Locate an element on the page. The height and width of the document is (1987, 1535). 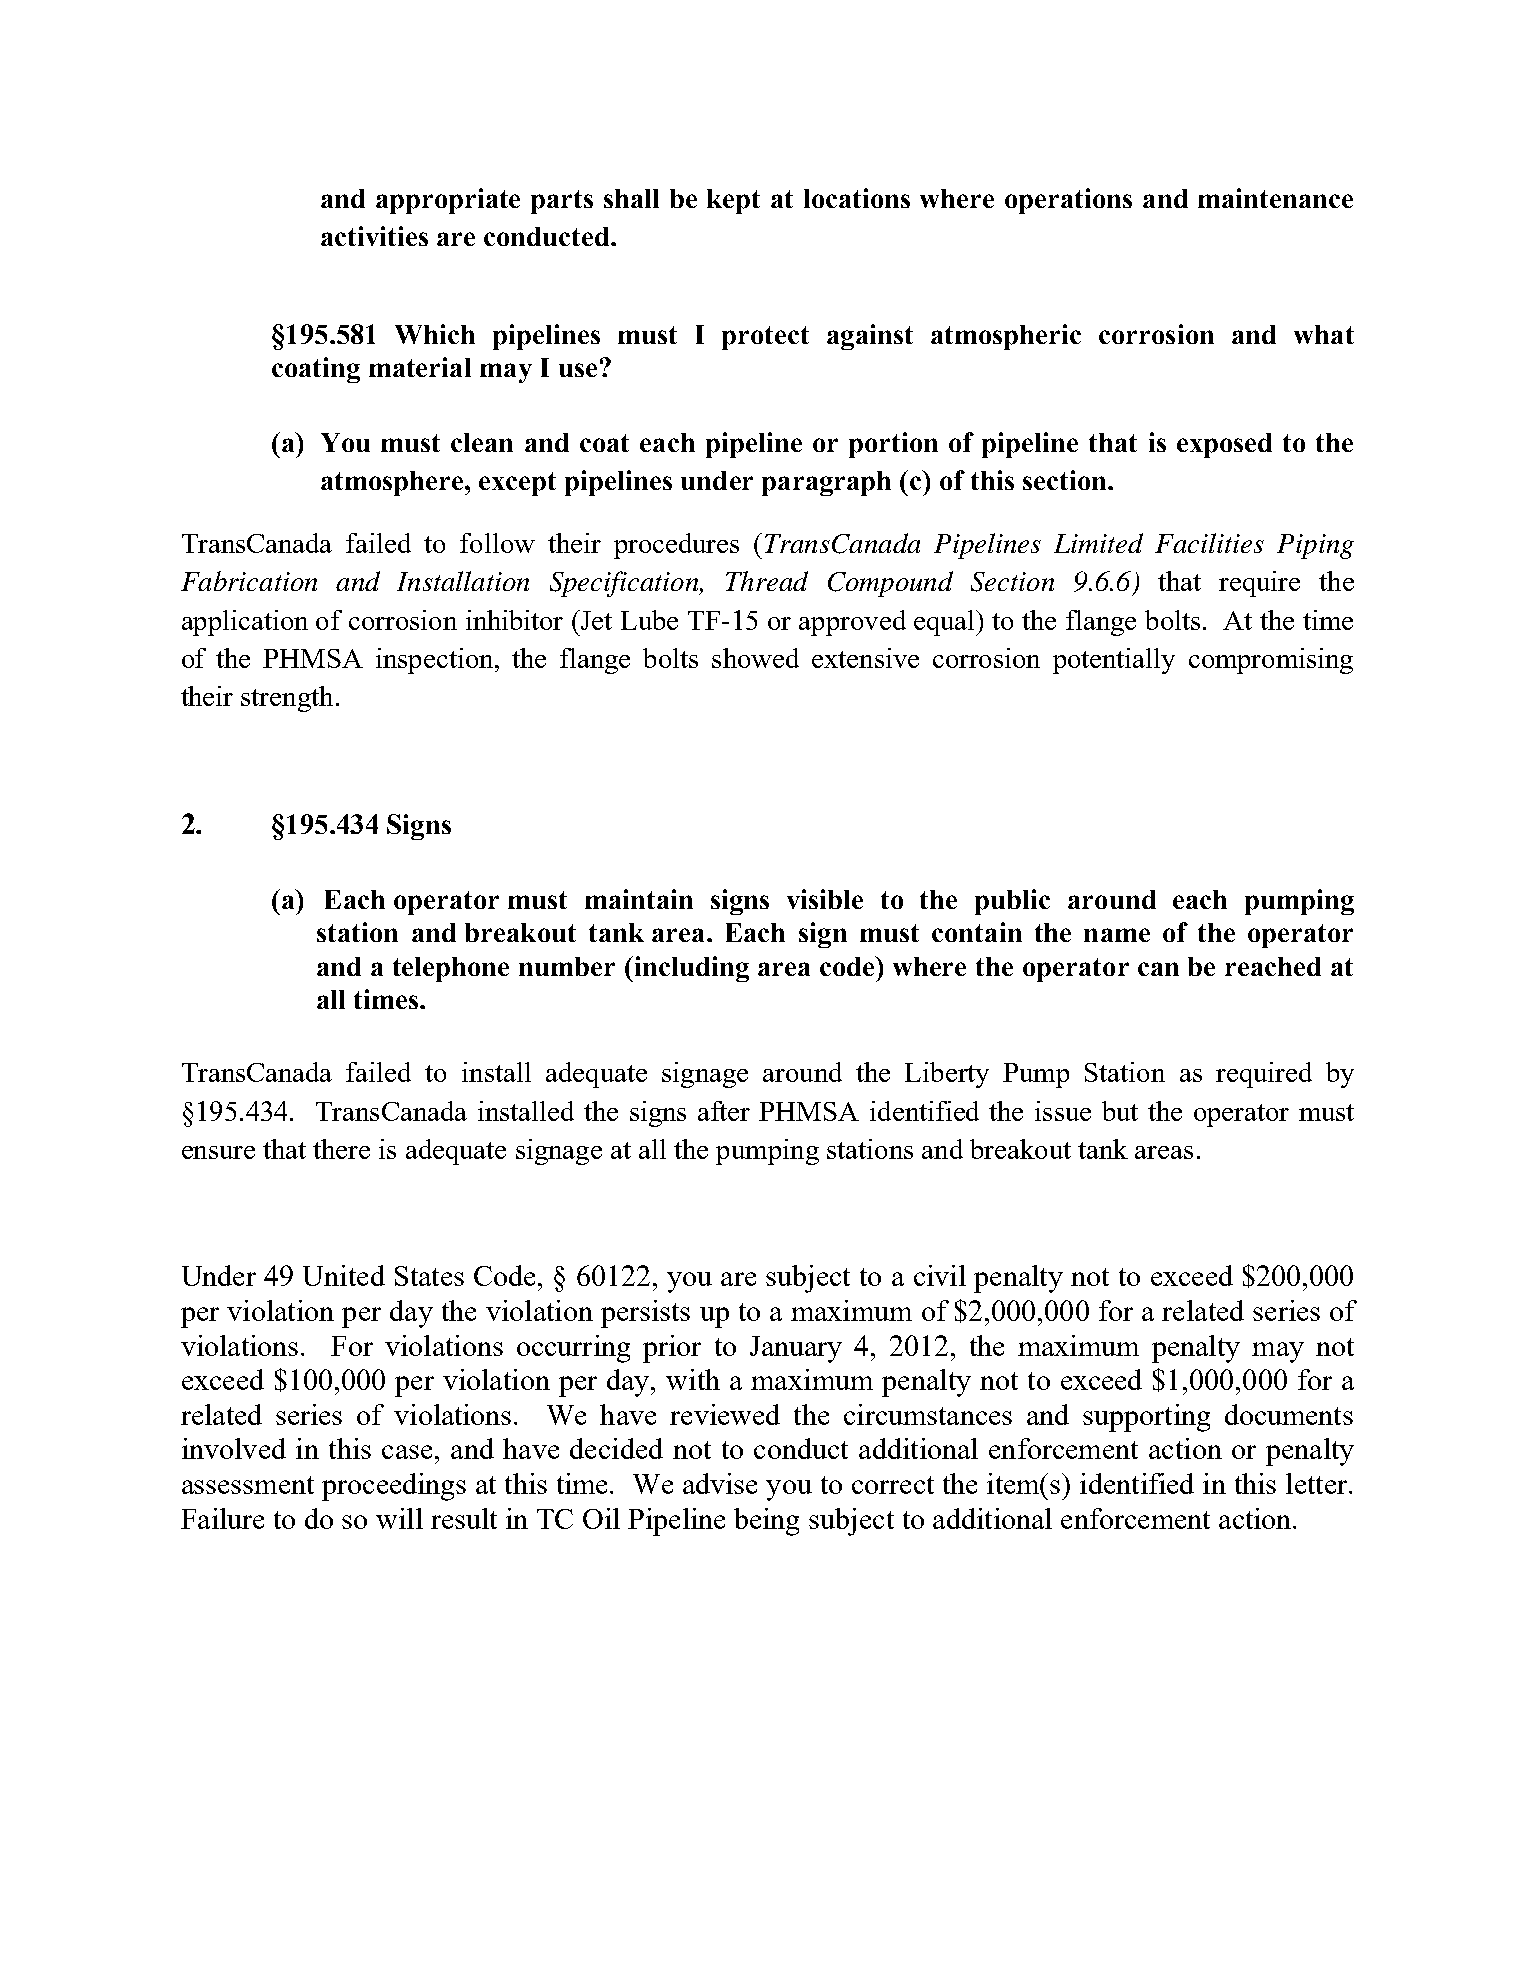
maintenance is located at coordinates (1275, 198).
